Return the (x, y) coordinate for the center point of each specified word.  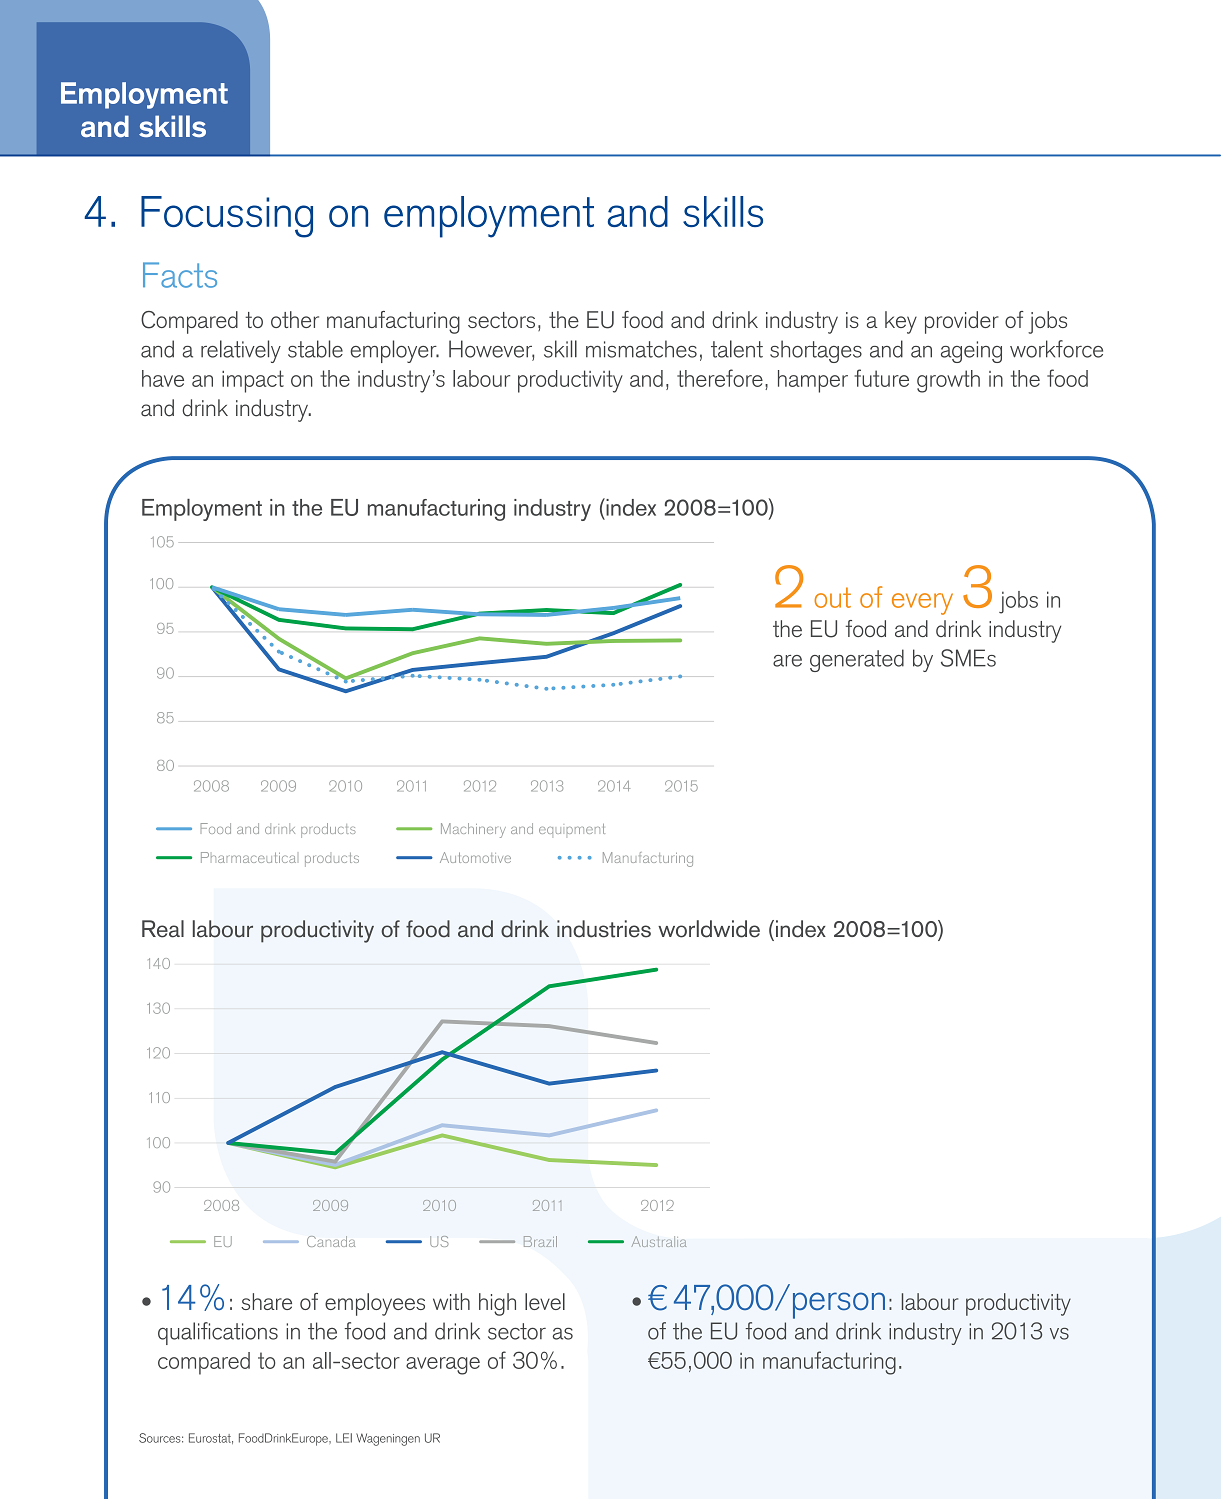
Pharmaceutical (248, 857)
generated (857, 660)
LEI (344, 1438)
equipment (572, 829)
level (545, 1301)
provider (962, 322)
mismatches (641, 349)
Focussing (227, 217)
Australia (659, 1241)
